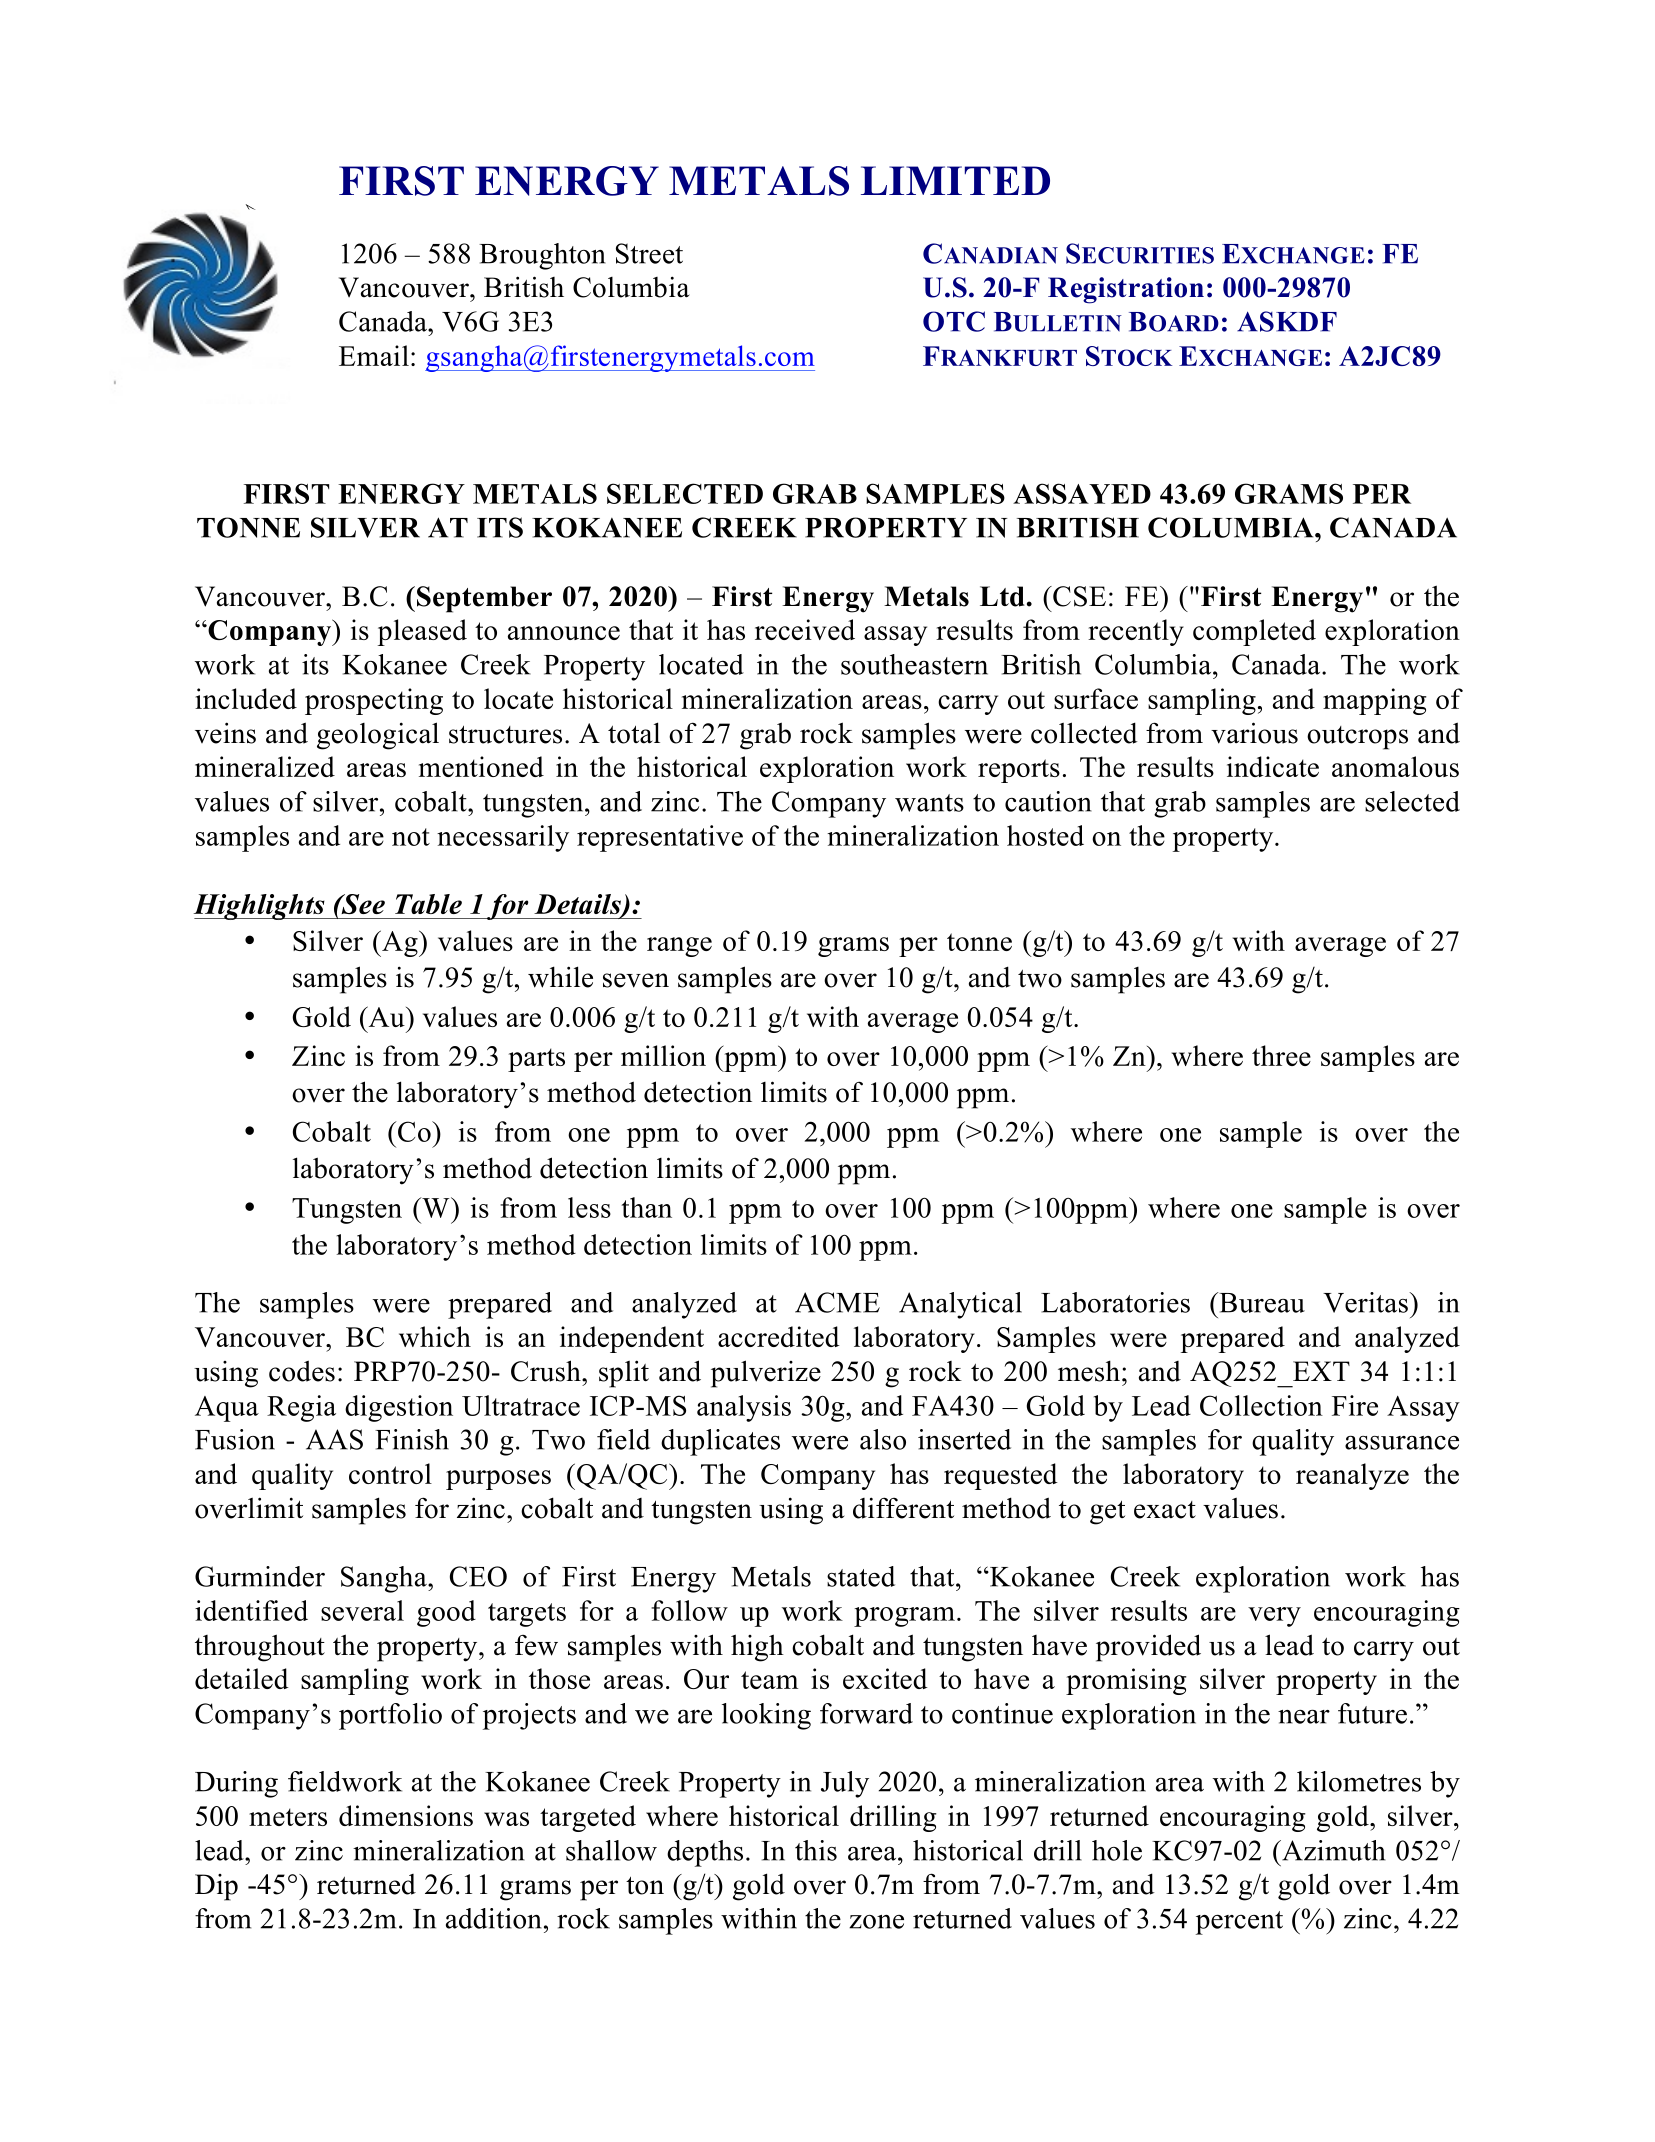  What do you see at coordinates (779, 1336) in the image?
I see `accredited` at bounding box center [779, 1336].
